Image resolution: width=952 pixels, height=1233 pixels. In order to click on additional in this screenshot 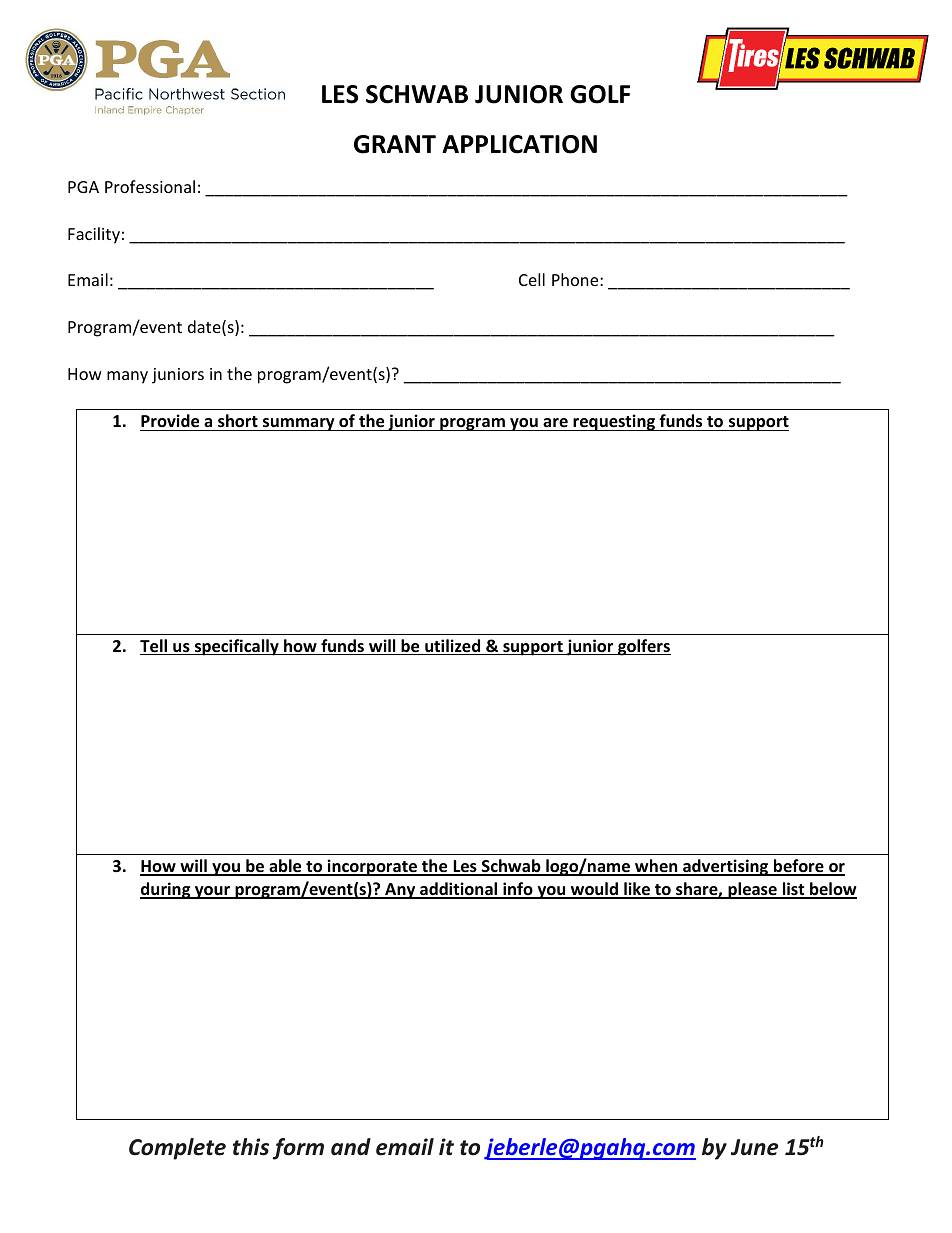, I will do `click(459, 890)`.
